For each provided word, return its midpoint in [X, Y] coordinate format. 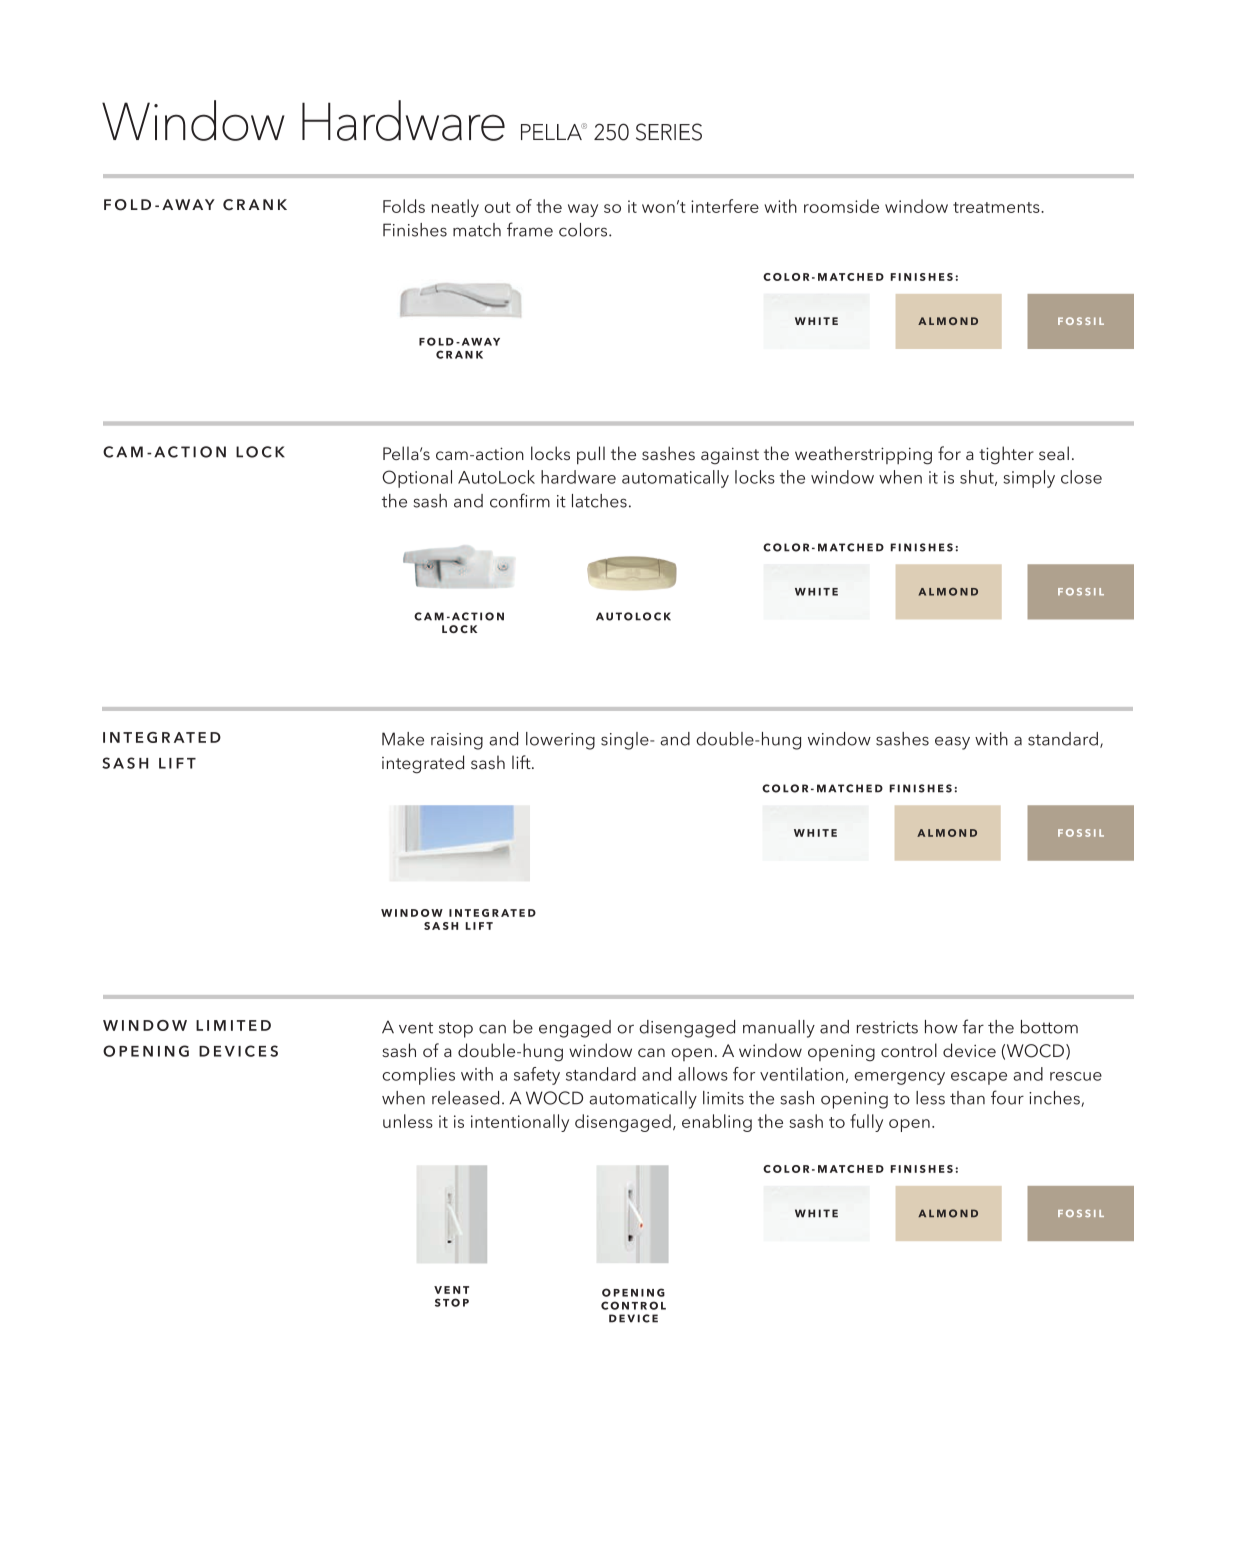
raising [457, 741]
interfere [725, 206]
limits [723, 1098]
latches [599, 501]
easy [952, 743]
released [465, 1098]
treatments [997, 207]
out [497, 207]
